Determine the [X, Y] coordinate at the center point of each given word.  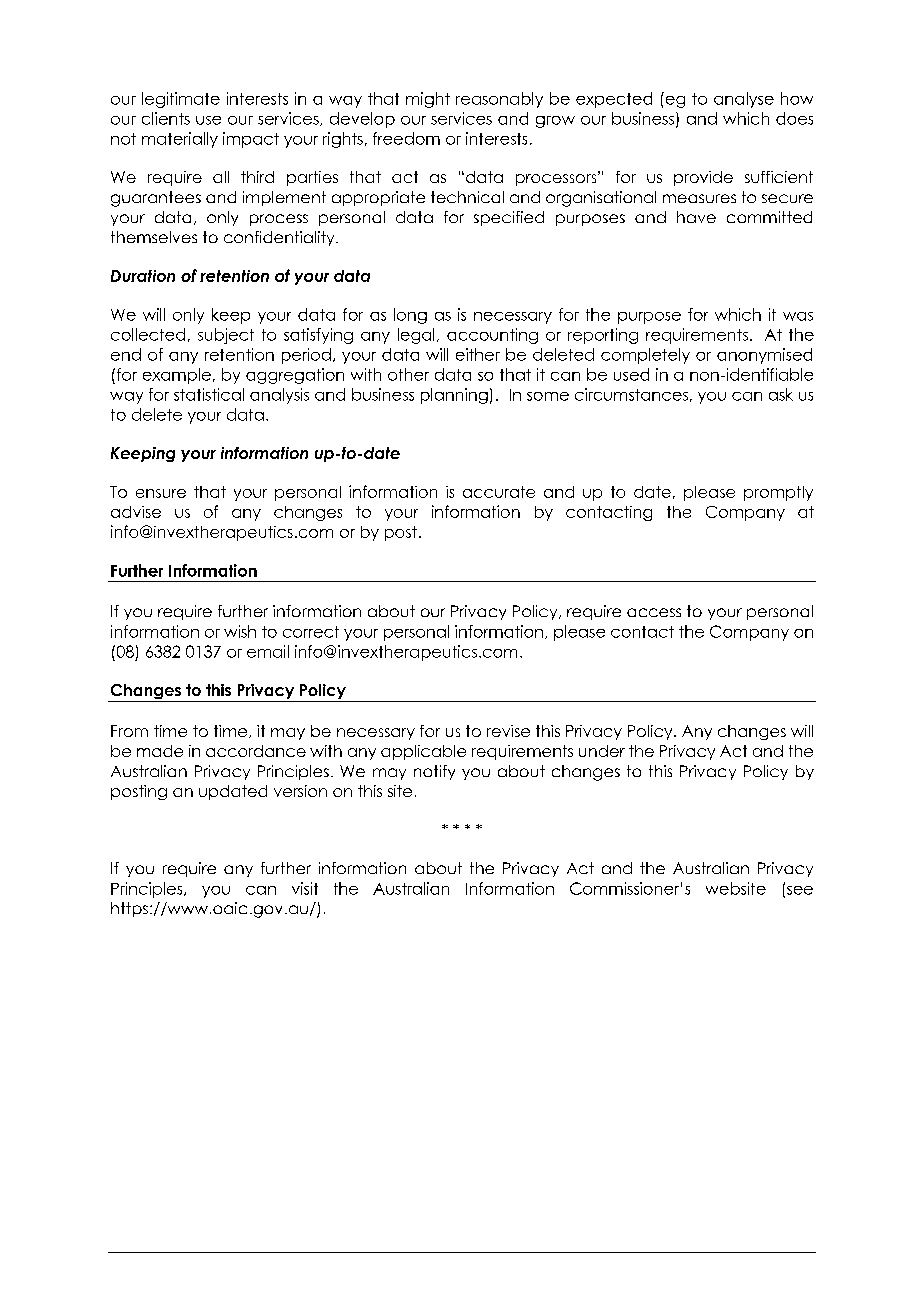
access [654, 612]
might [428, 100]
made [160, 751]
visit [305, 888]
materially [180, 140]
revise [508, 731]
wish [240, 631]
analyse [744, 100]
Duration [143, 276]
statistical [209, 394]
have [696, 217]
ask [781, 394]
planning [454, 396]
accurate [499, 492]
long [410, 316]
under [602, 751]
